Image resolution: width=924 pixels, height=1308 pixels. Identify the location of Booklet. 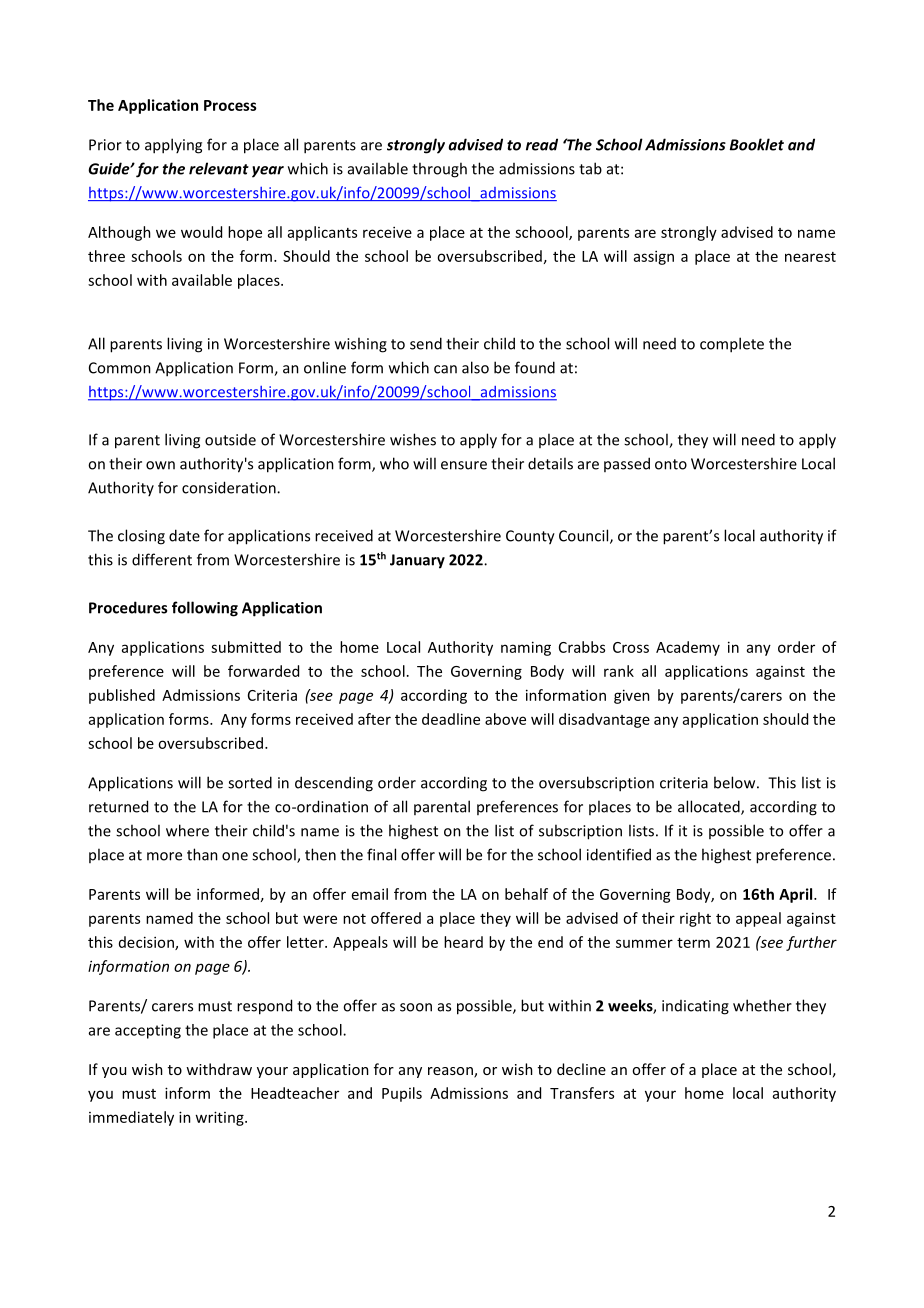
(757, 144).
